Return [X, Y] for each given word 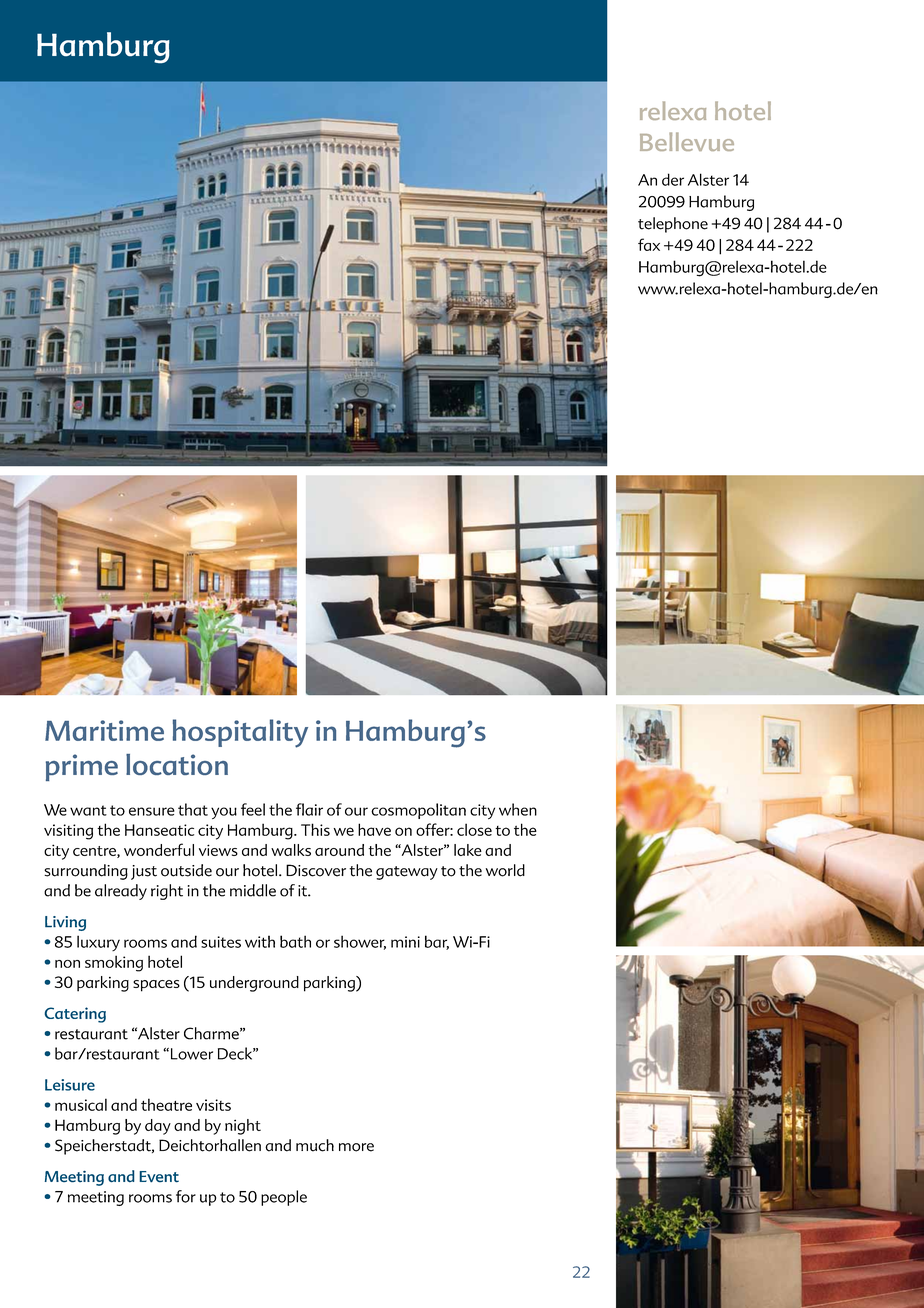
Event [159, 1177]
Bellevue [687, 141]
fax [649, 244]
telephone [673, 225]
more [356, 1147]
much [315, 1145]
